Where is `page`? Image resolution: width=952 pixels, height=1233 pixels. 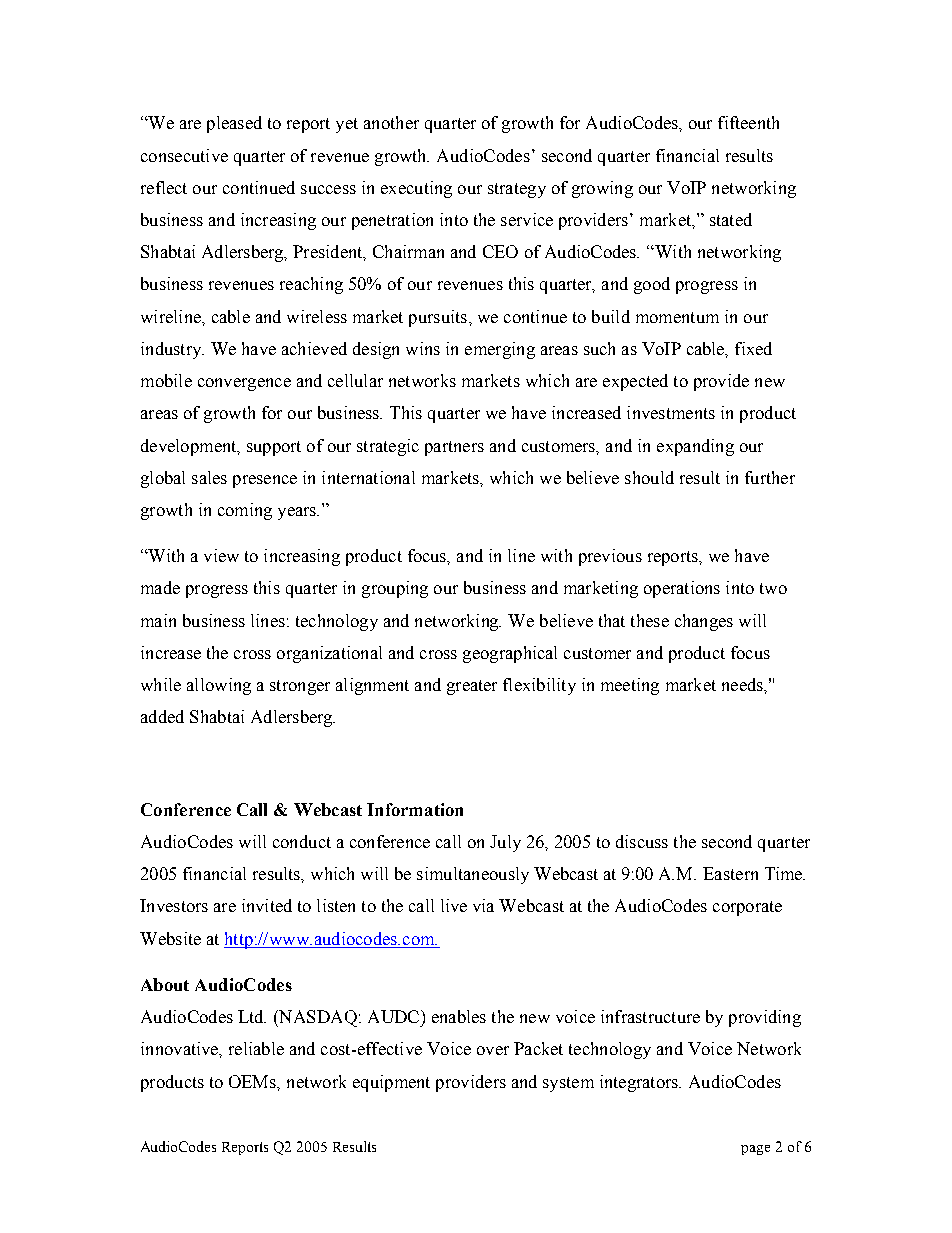
page is located at coordinates (755, 1150).
